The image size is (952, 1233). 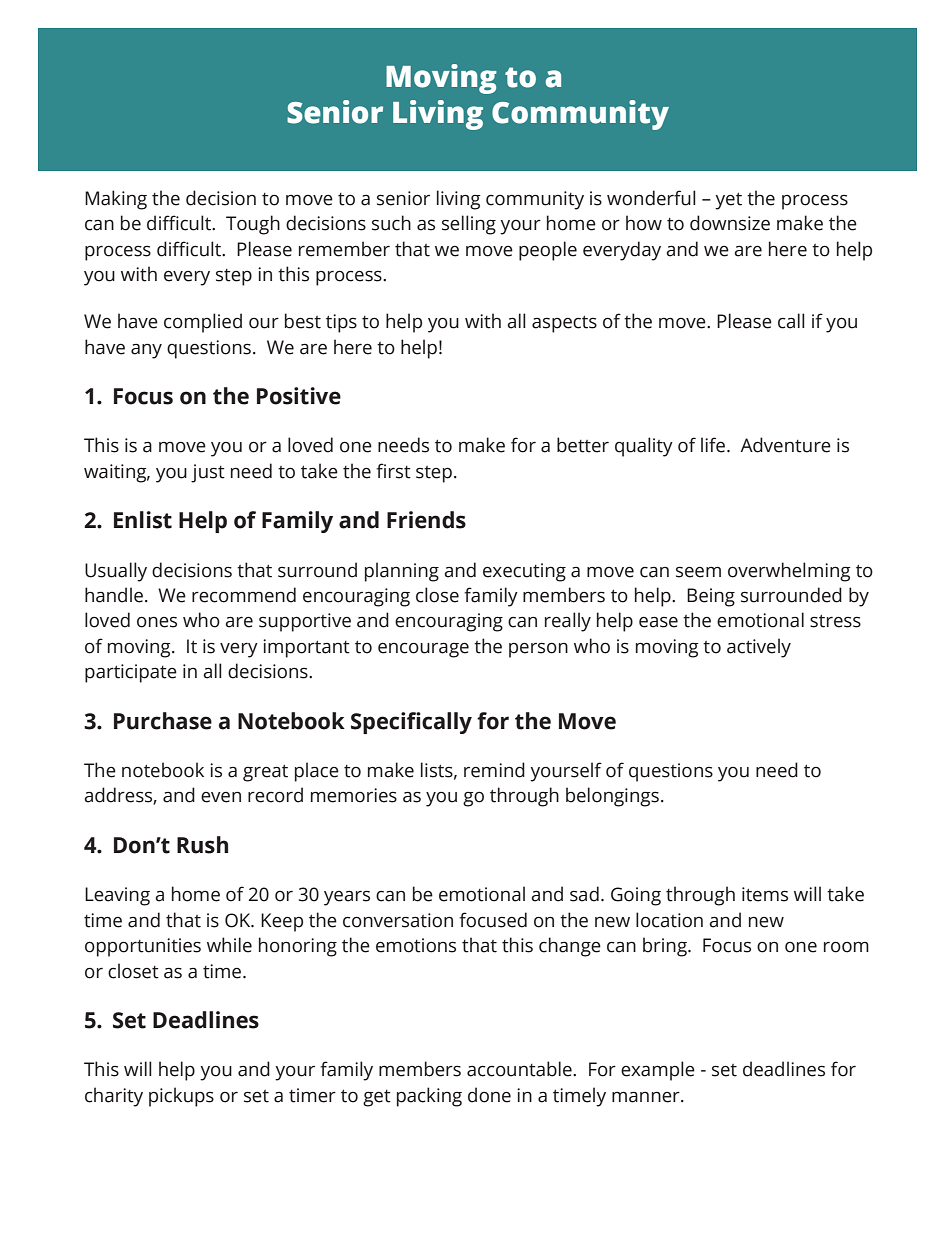 I want to click on Tough, so click(x=253, y=225).
